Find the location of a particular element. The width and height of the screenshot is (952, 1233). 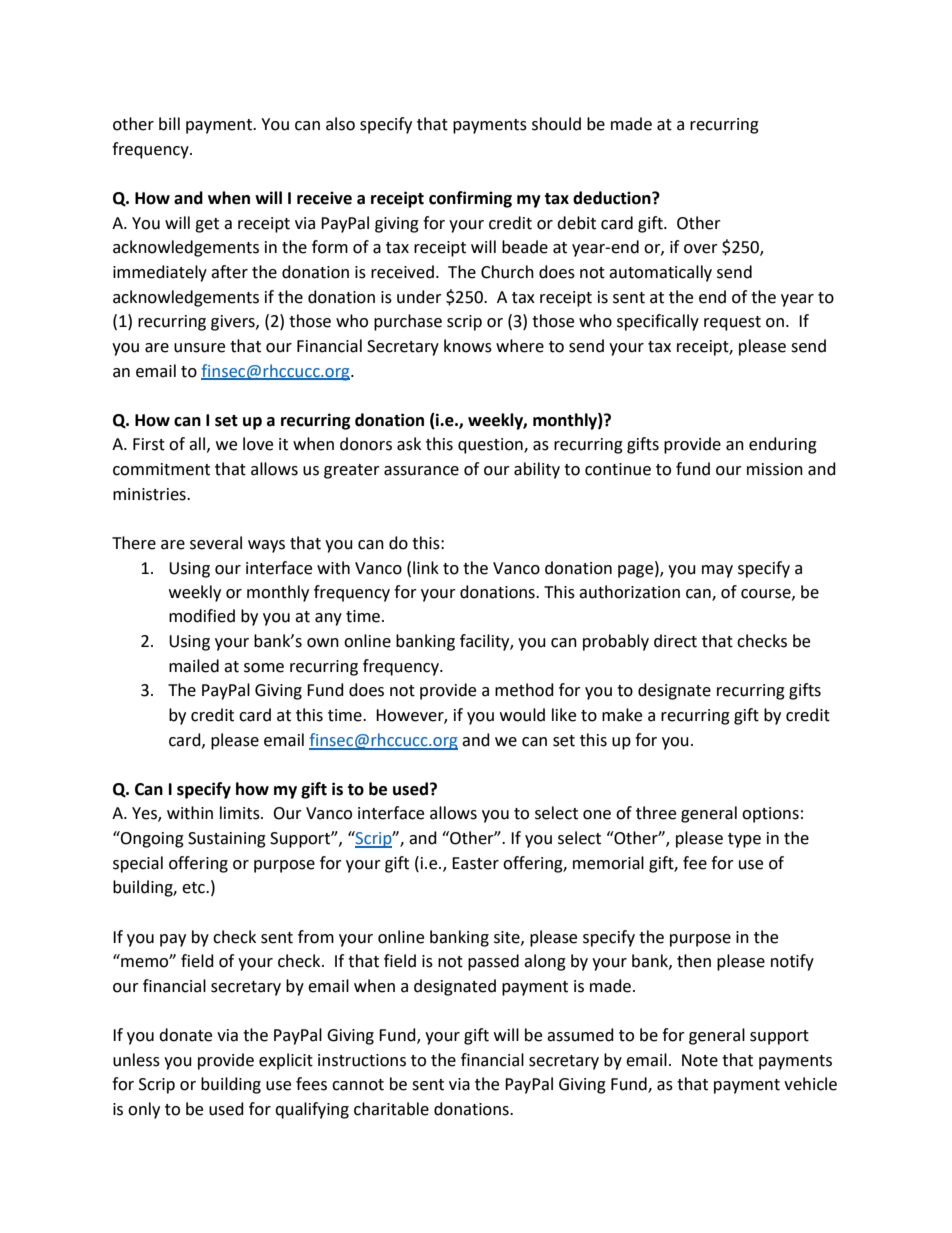

link is located at coordinates (426, 567).
